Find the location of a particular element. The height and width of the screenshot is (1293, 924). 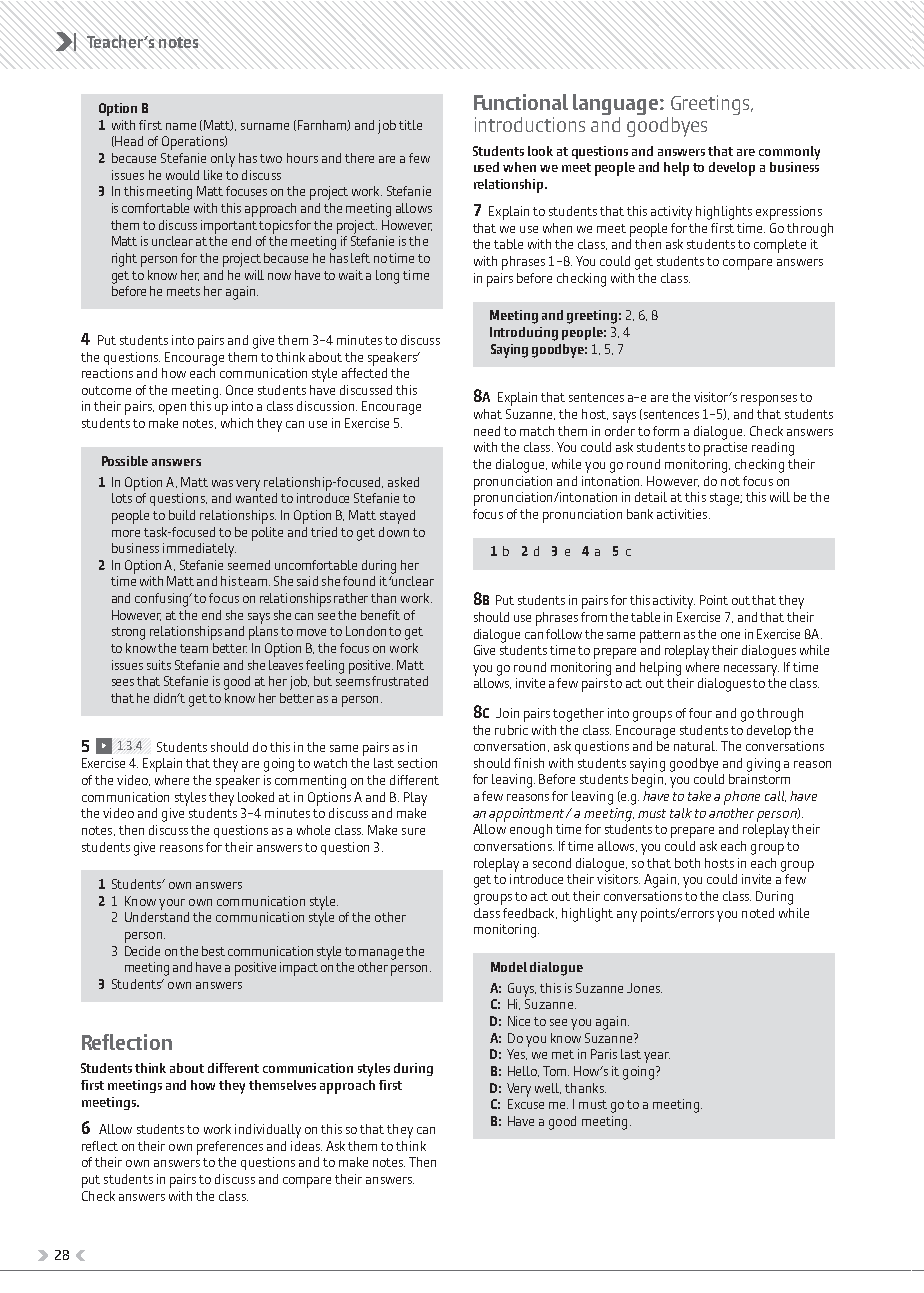

would is located at coordinates (182, 175).
